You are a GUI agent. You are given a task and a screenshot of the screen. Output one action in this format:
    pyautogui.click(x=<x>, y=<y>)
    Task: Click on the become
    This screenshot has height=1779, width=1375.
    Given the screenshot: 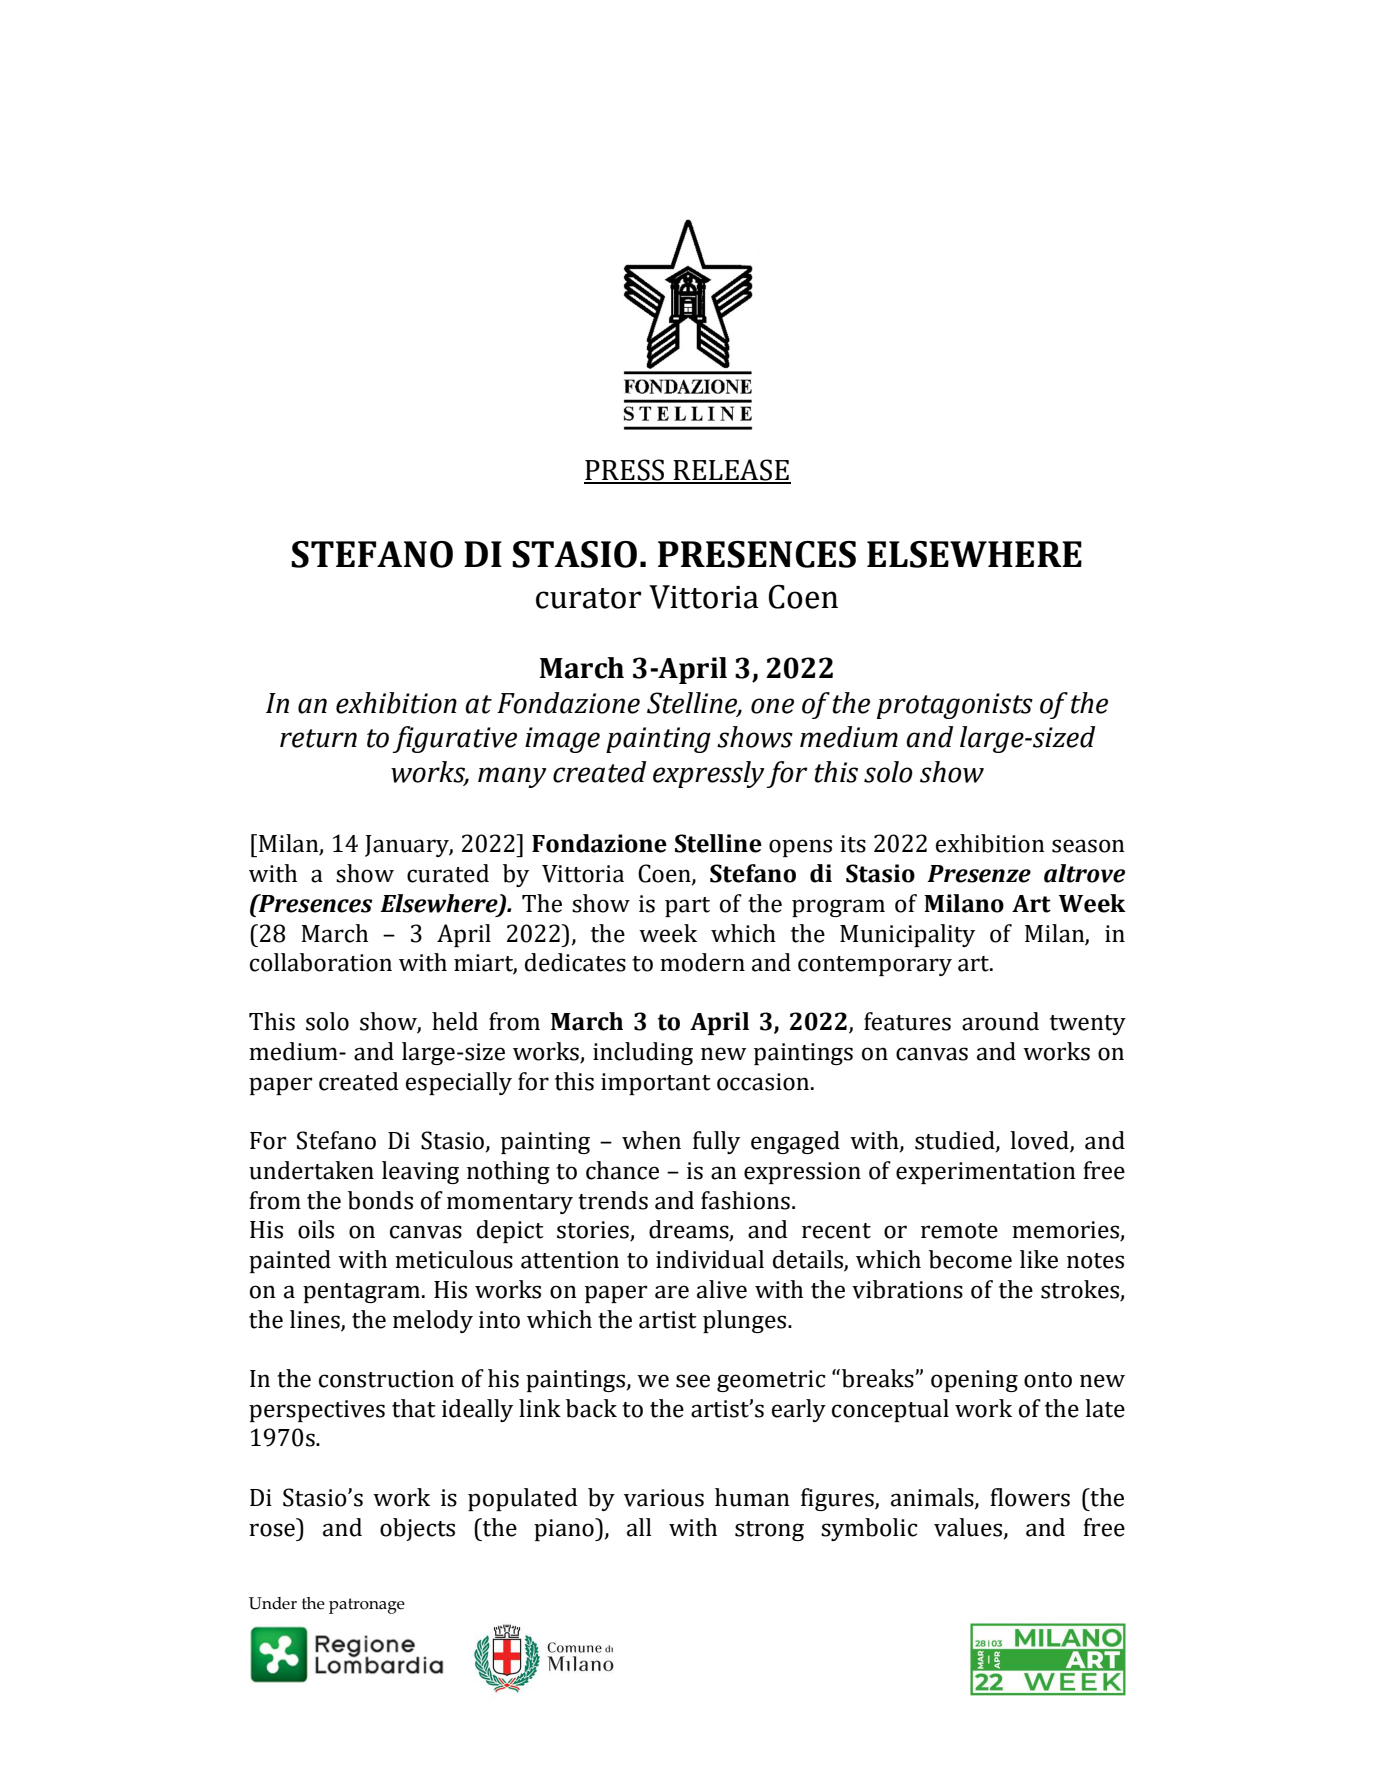 What is the action you would take?
    pyautogui.click(x=970, y=1259)
